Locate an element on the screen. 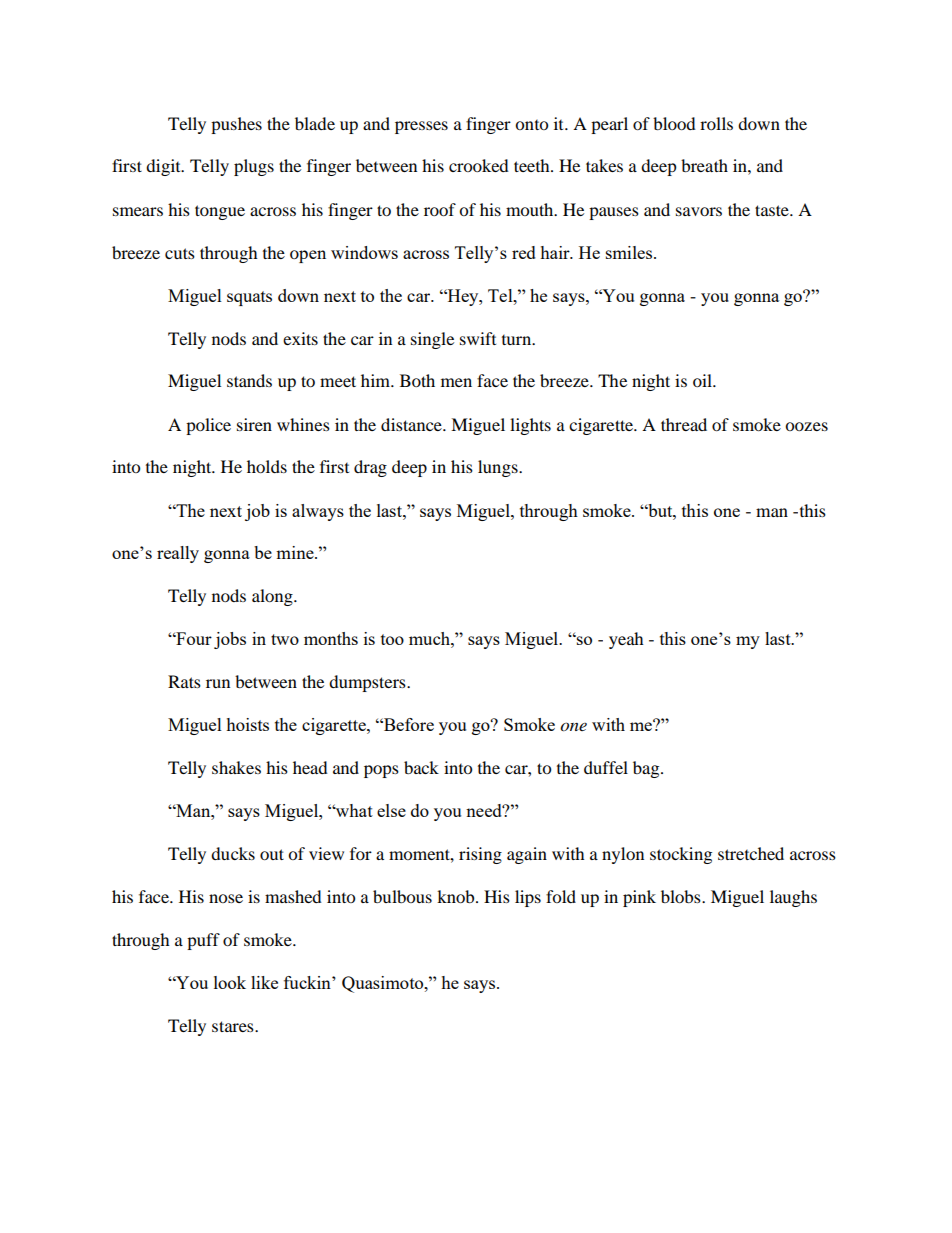  crooked is located at coordinates (479, 165).
